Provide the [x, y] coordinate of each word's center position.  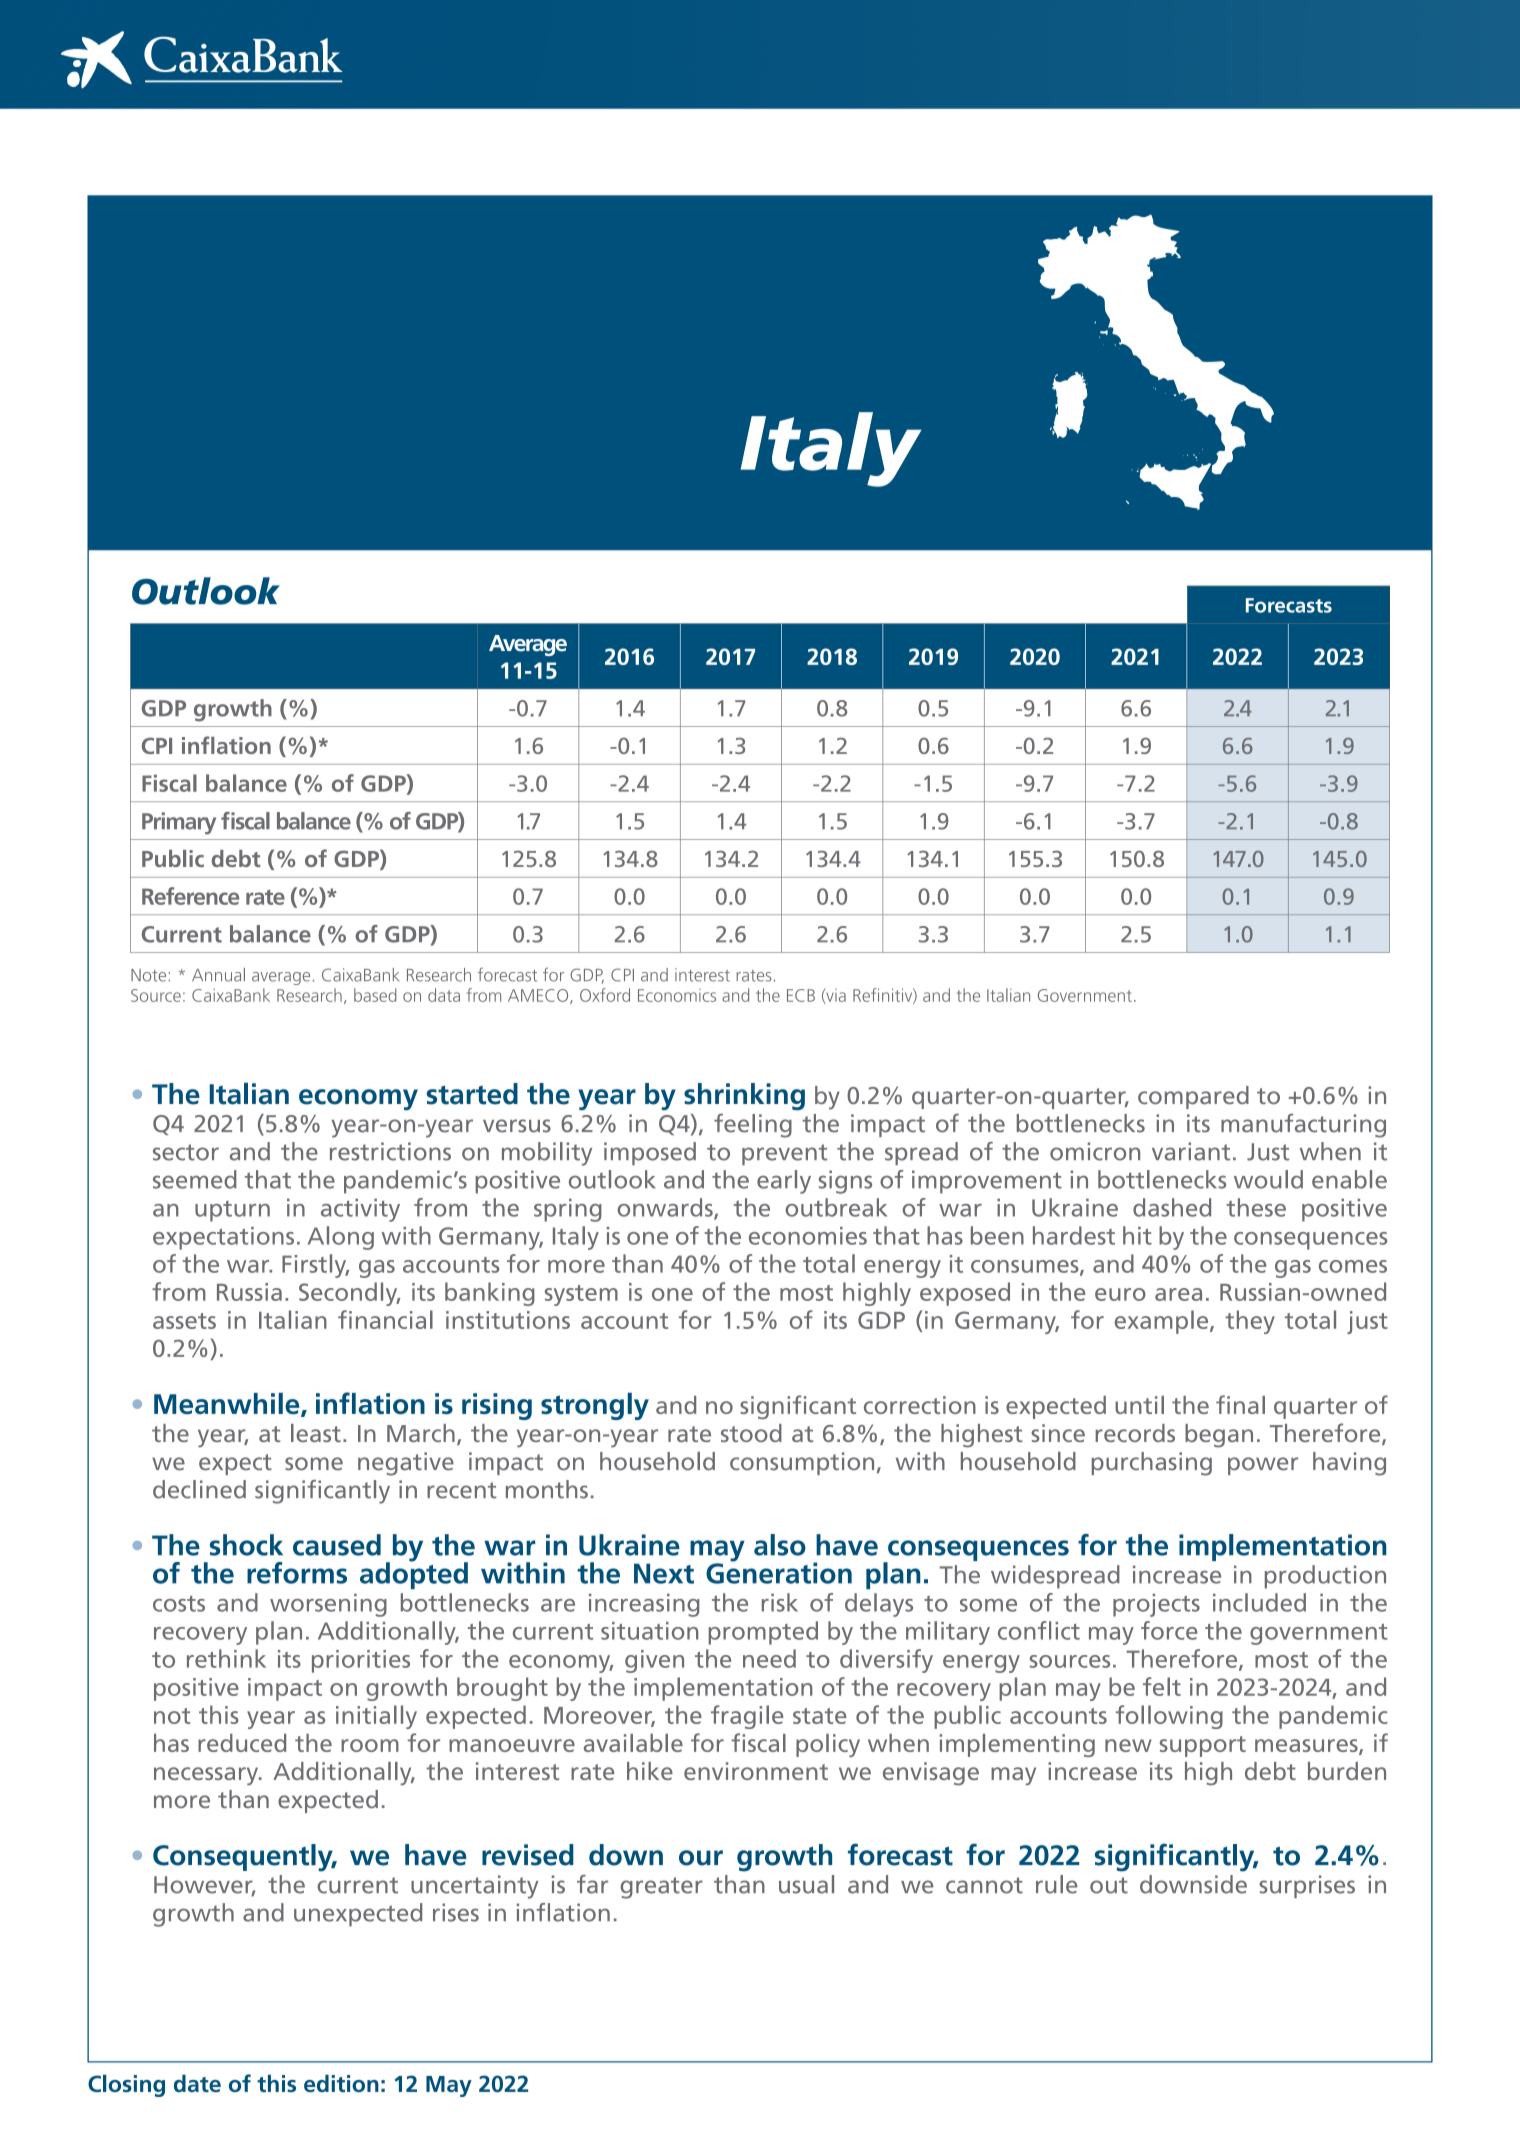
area [1178, 1294]
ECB [801, 995]
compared [1193, 1097]
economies [808, 1236]
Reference [190, 896]
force [1169, 1630]
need [769, 1658]
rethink [226, 1658]
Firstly [315, 1266]
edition [341, 2083]
